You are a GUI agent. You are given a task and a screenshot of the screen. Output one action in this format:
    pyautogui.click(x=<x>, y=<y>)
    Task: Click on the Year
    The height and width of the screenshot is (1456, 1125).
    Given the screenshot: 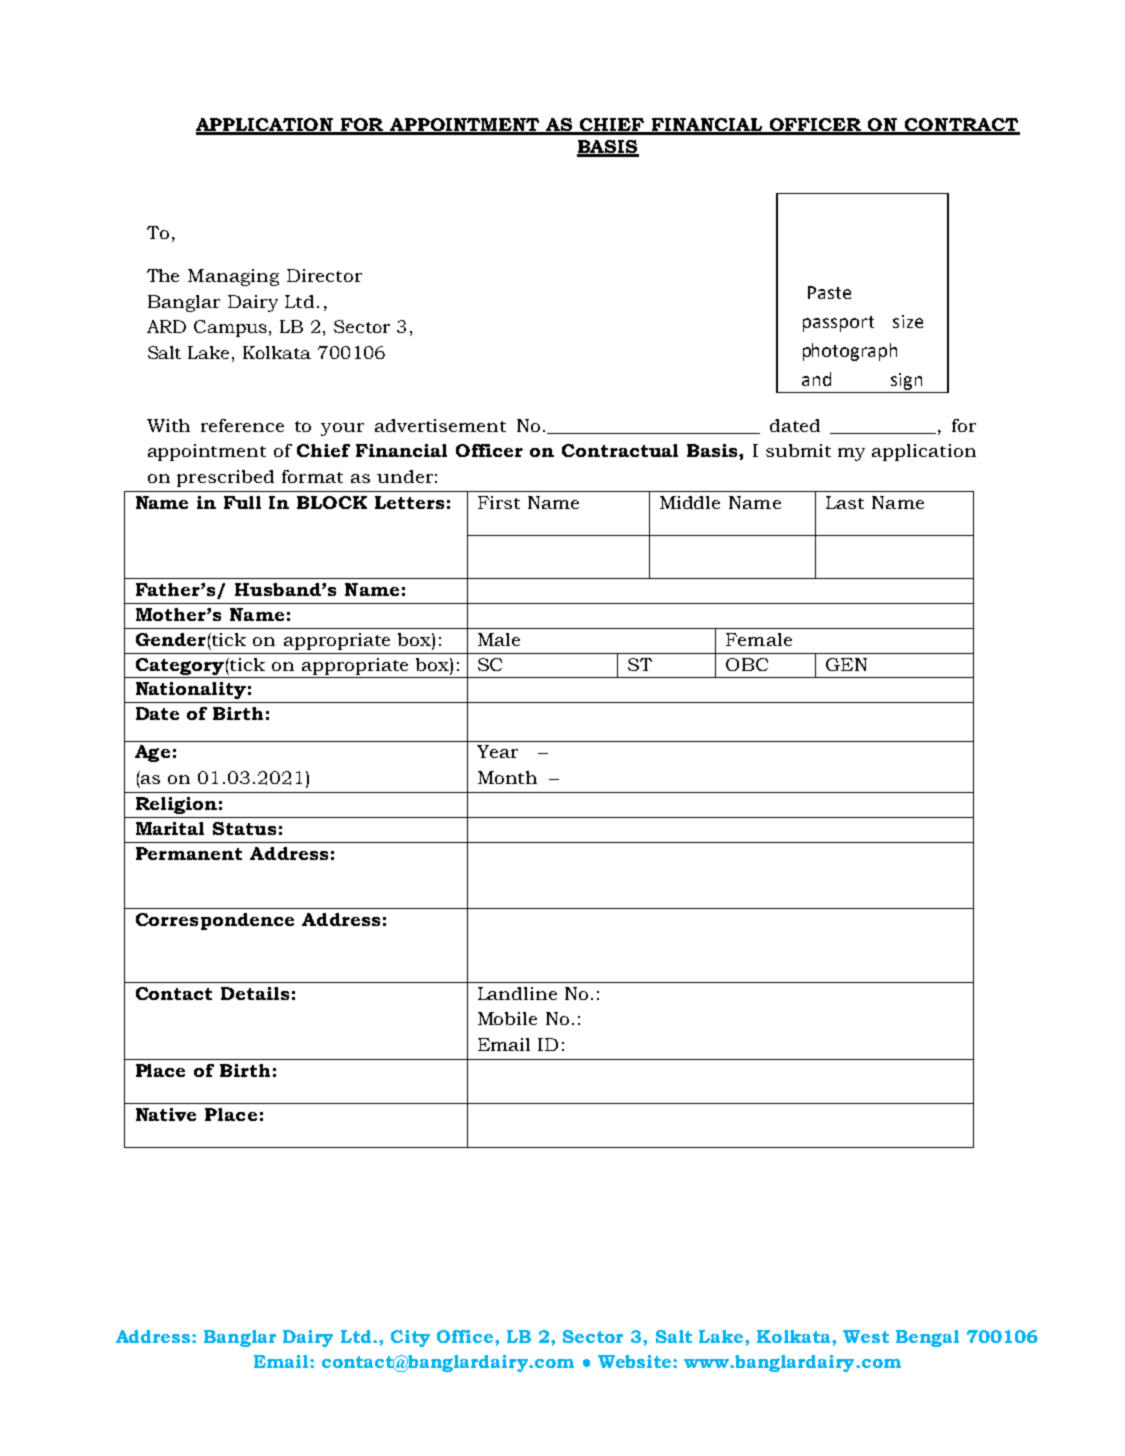 What is the action you would take?
    pyautogui.click(x=497, y=751)
